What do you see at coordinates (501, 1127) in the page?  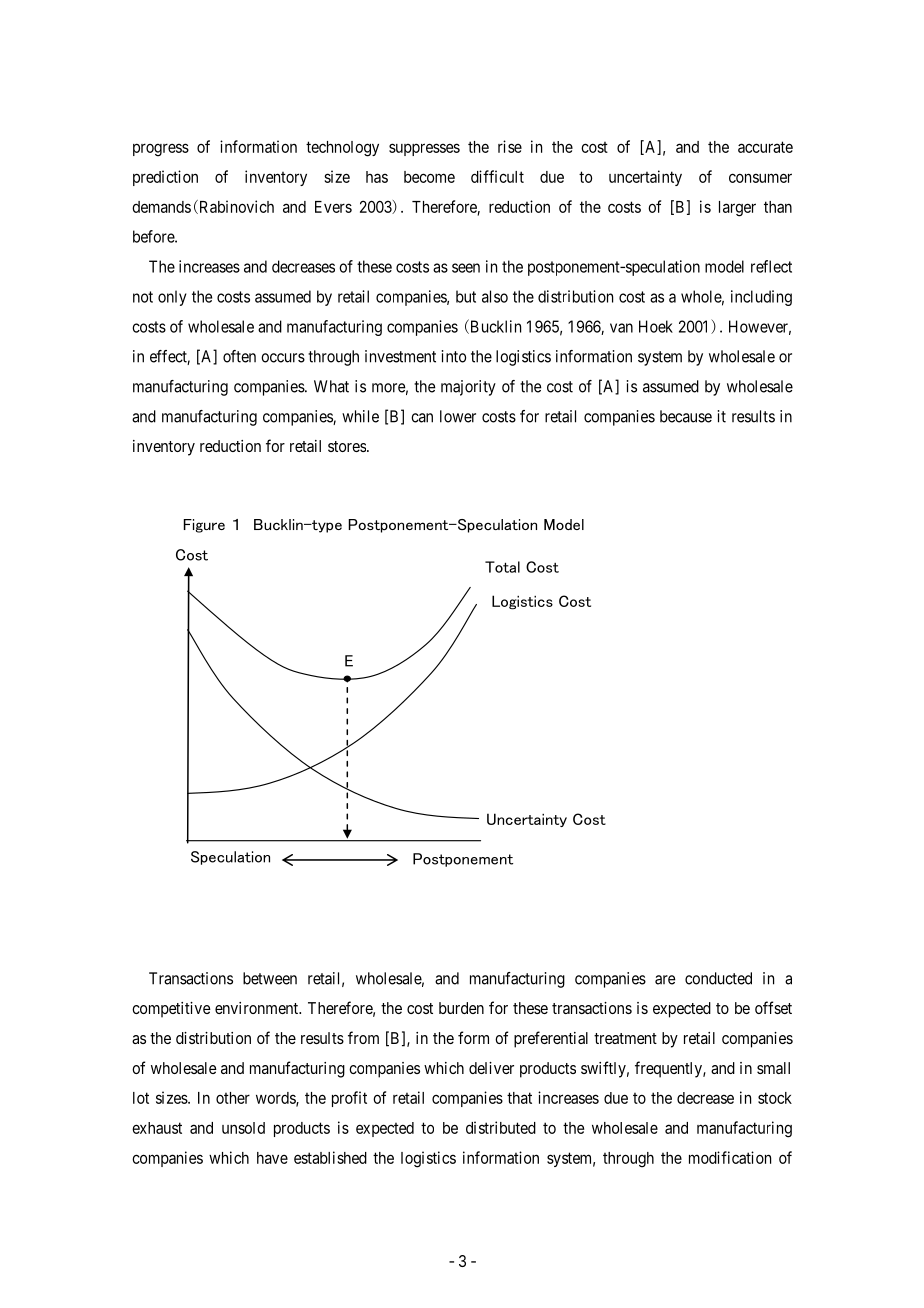 I see `distributed` at bounding box center [501, 1127].
